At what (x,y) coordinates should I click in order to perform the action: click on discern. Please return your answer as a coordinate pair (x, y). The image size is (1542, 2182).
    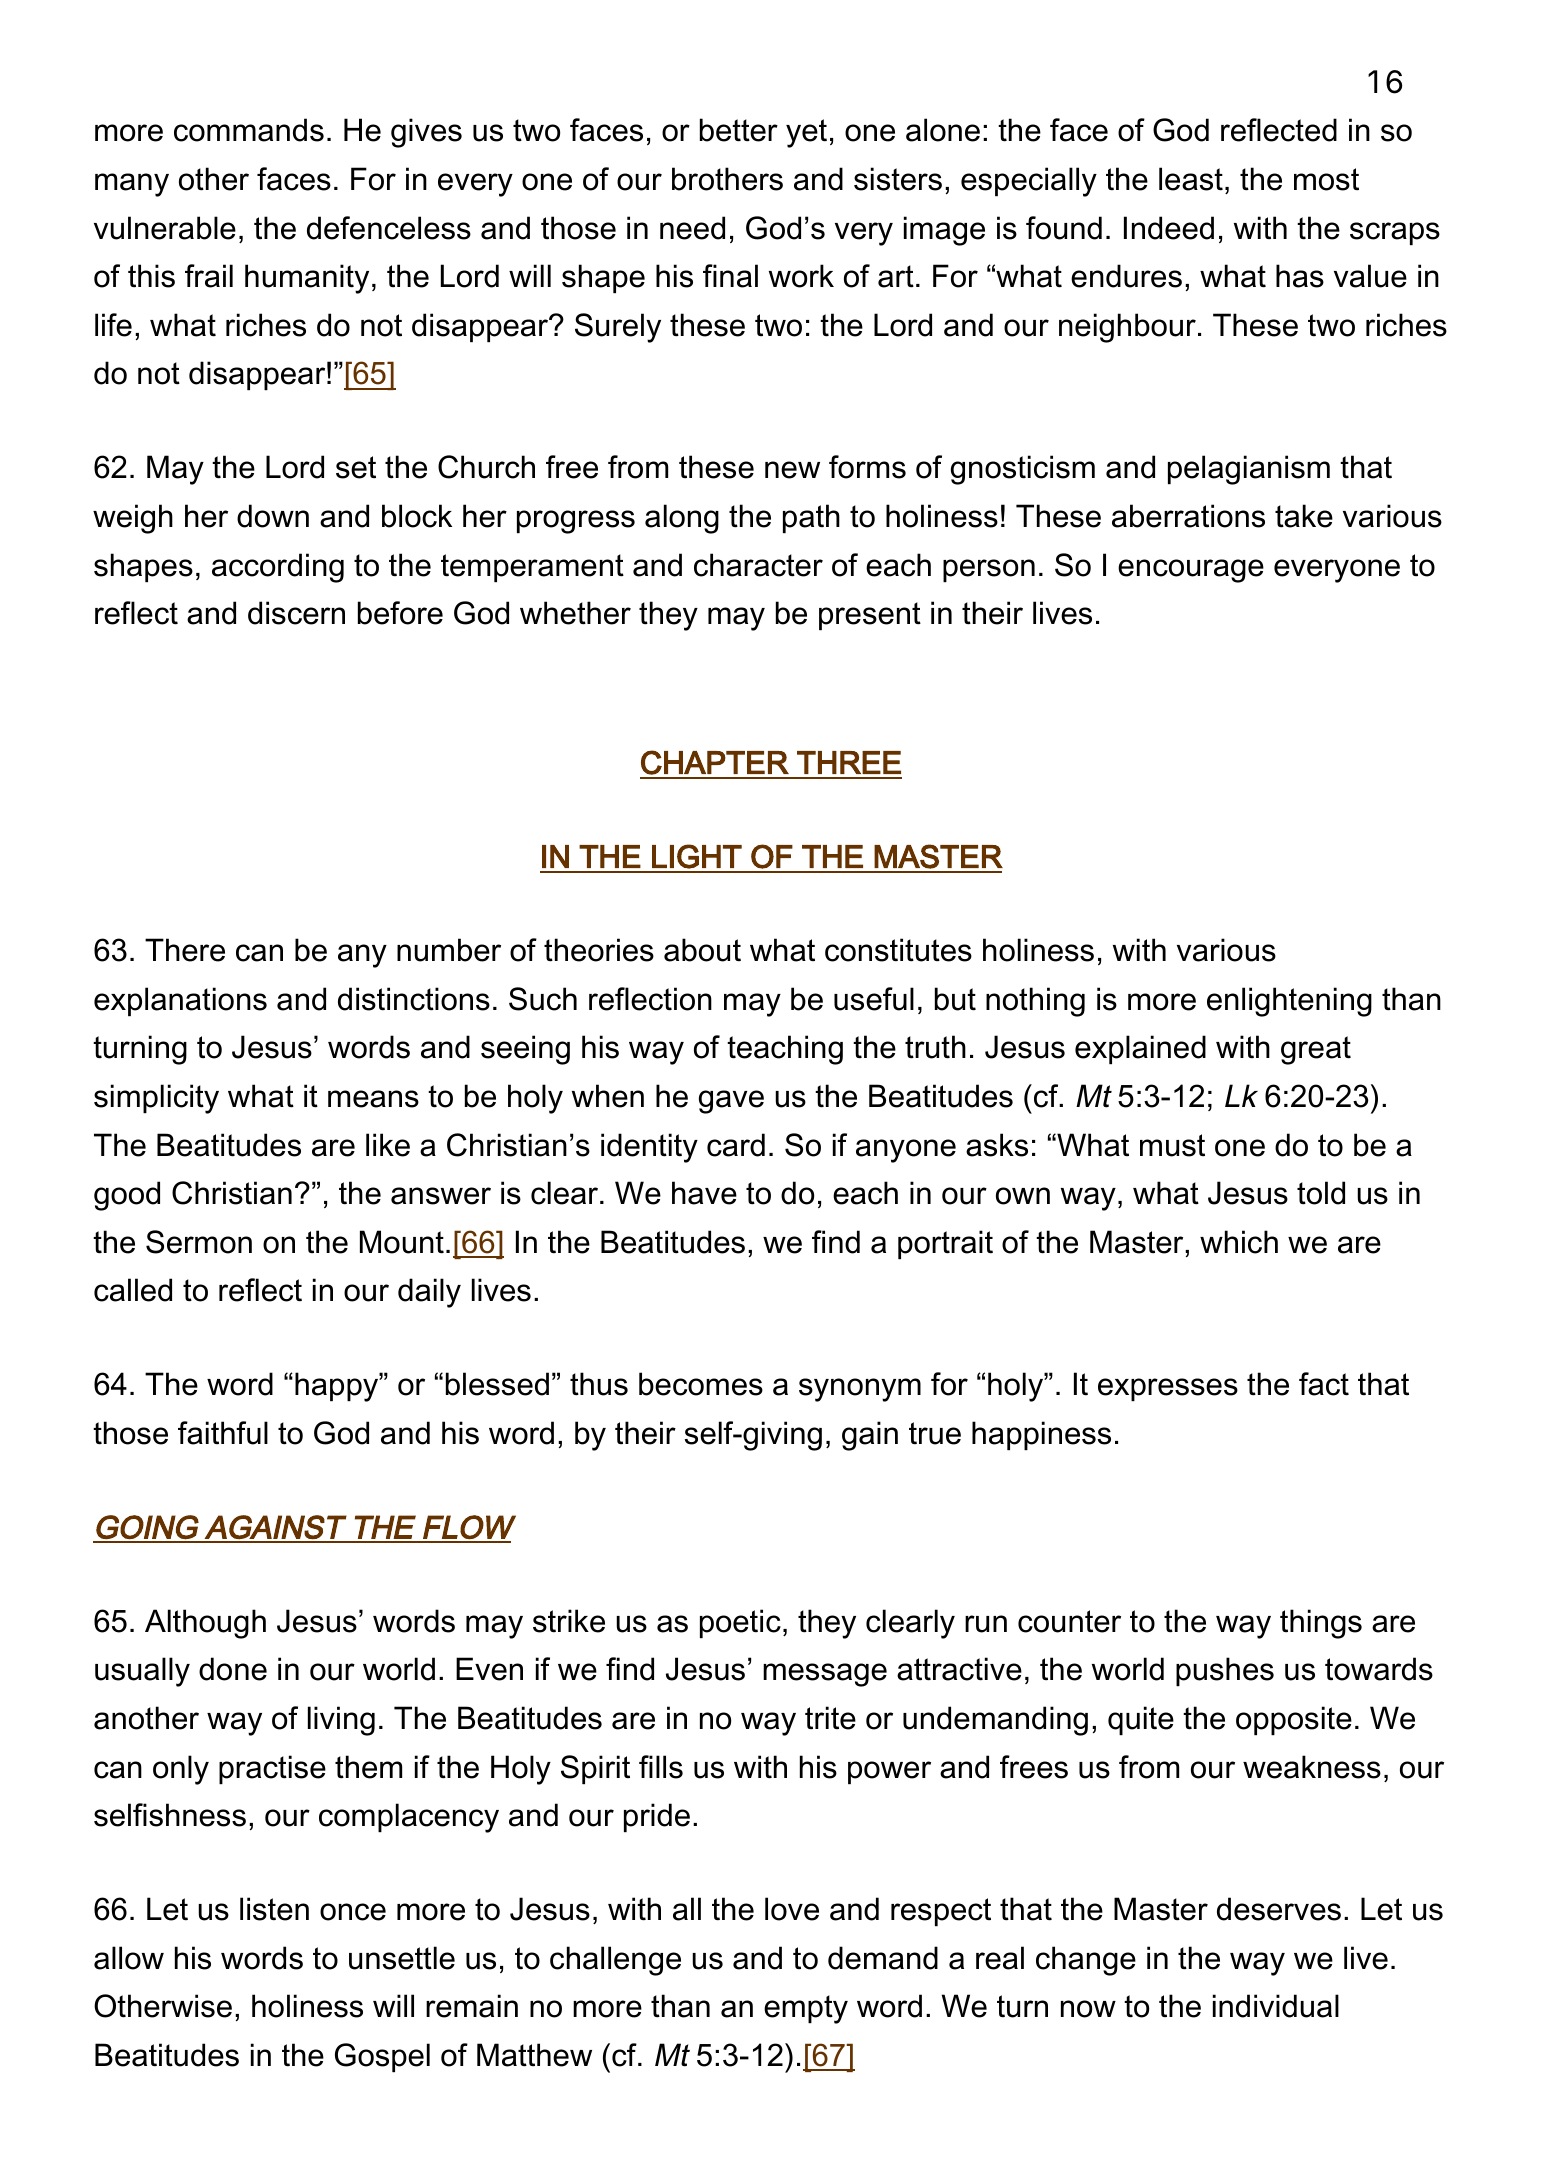
    Looking at the image, I should click on (296, 613).
